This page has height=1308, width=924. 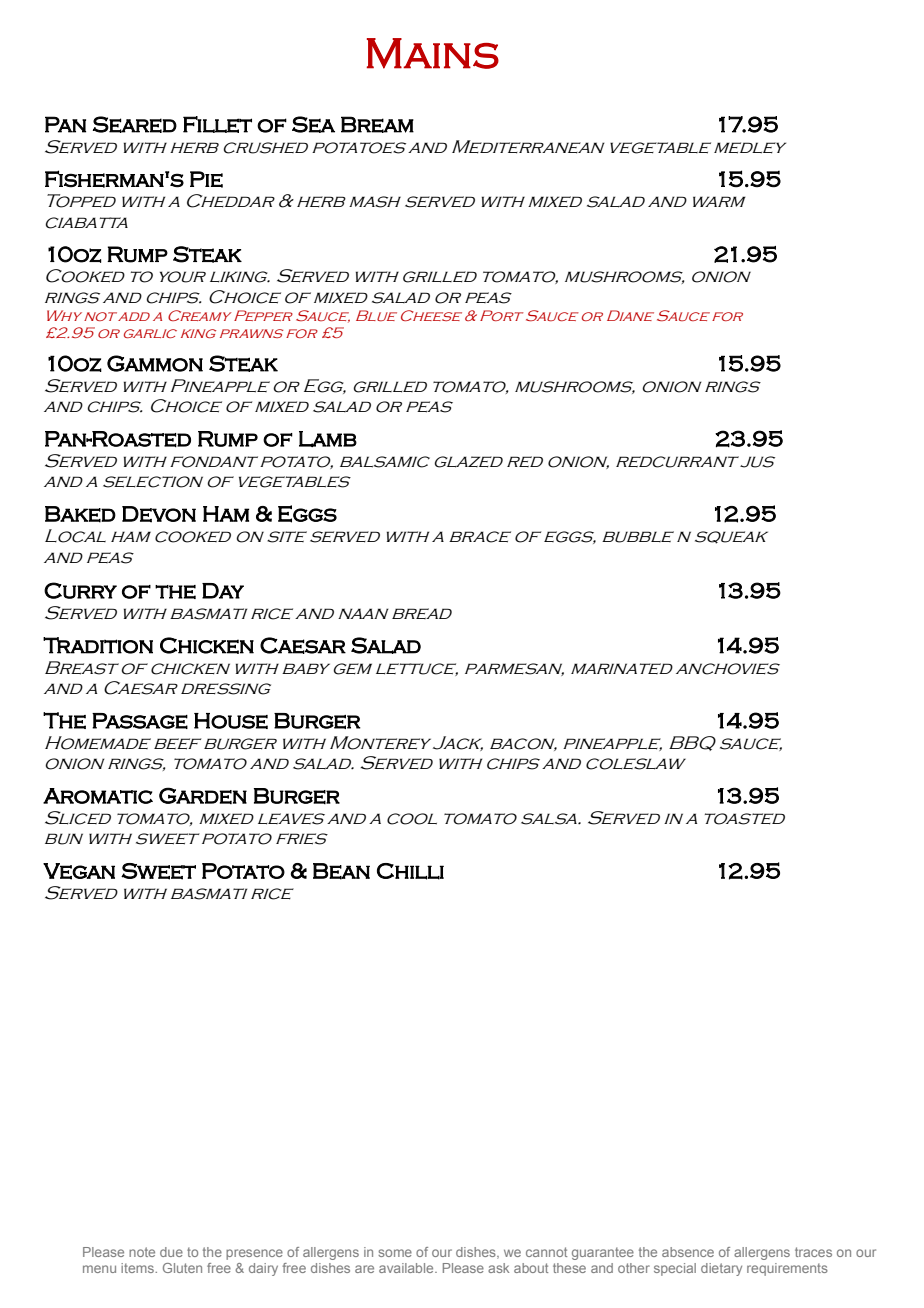 What do you see at coordinates (328, 439) in the page?
I see `Lamb` at bounding box center [328, 439].
